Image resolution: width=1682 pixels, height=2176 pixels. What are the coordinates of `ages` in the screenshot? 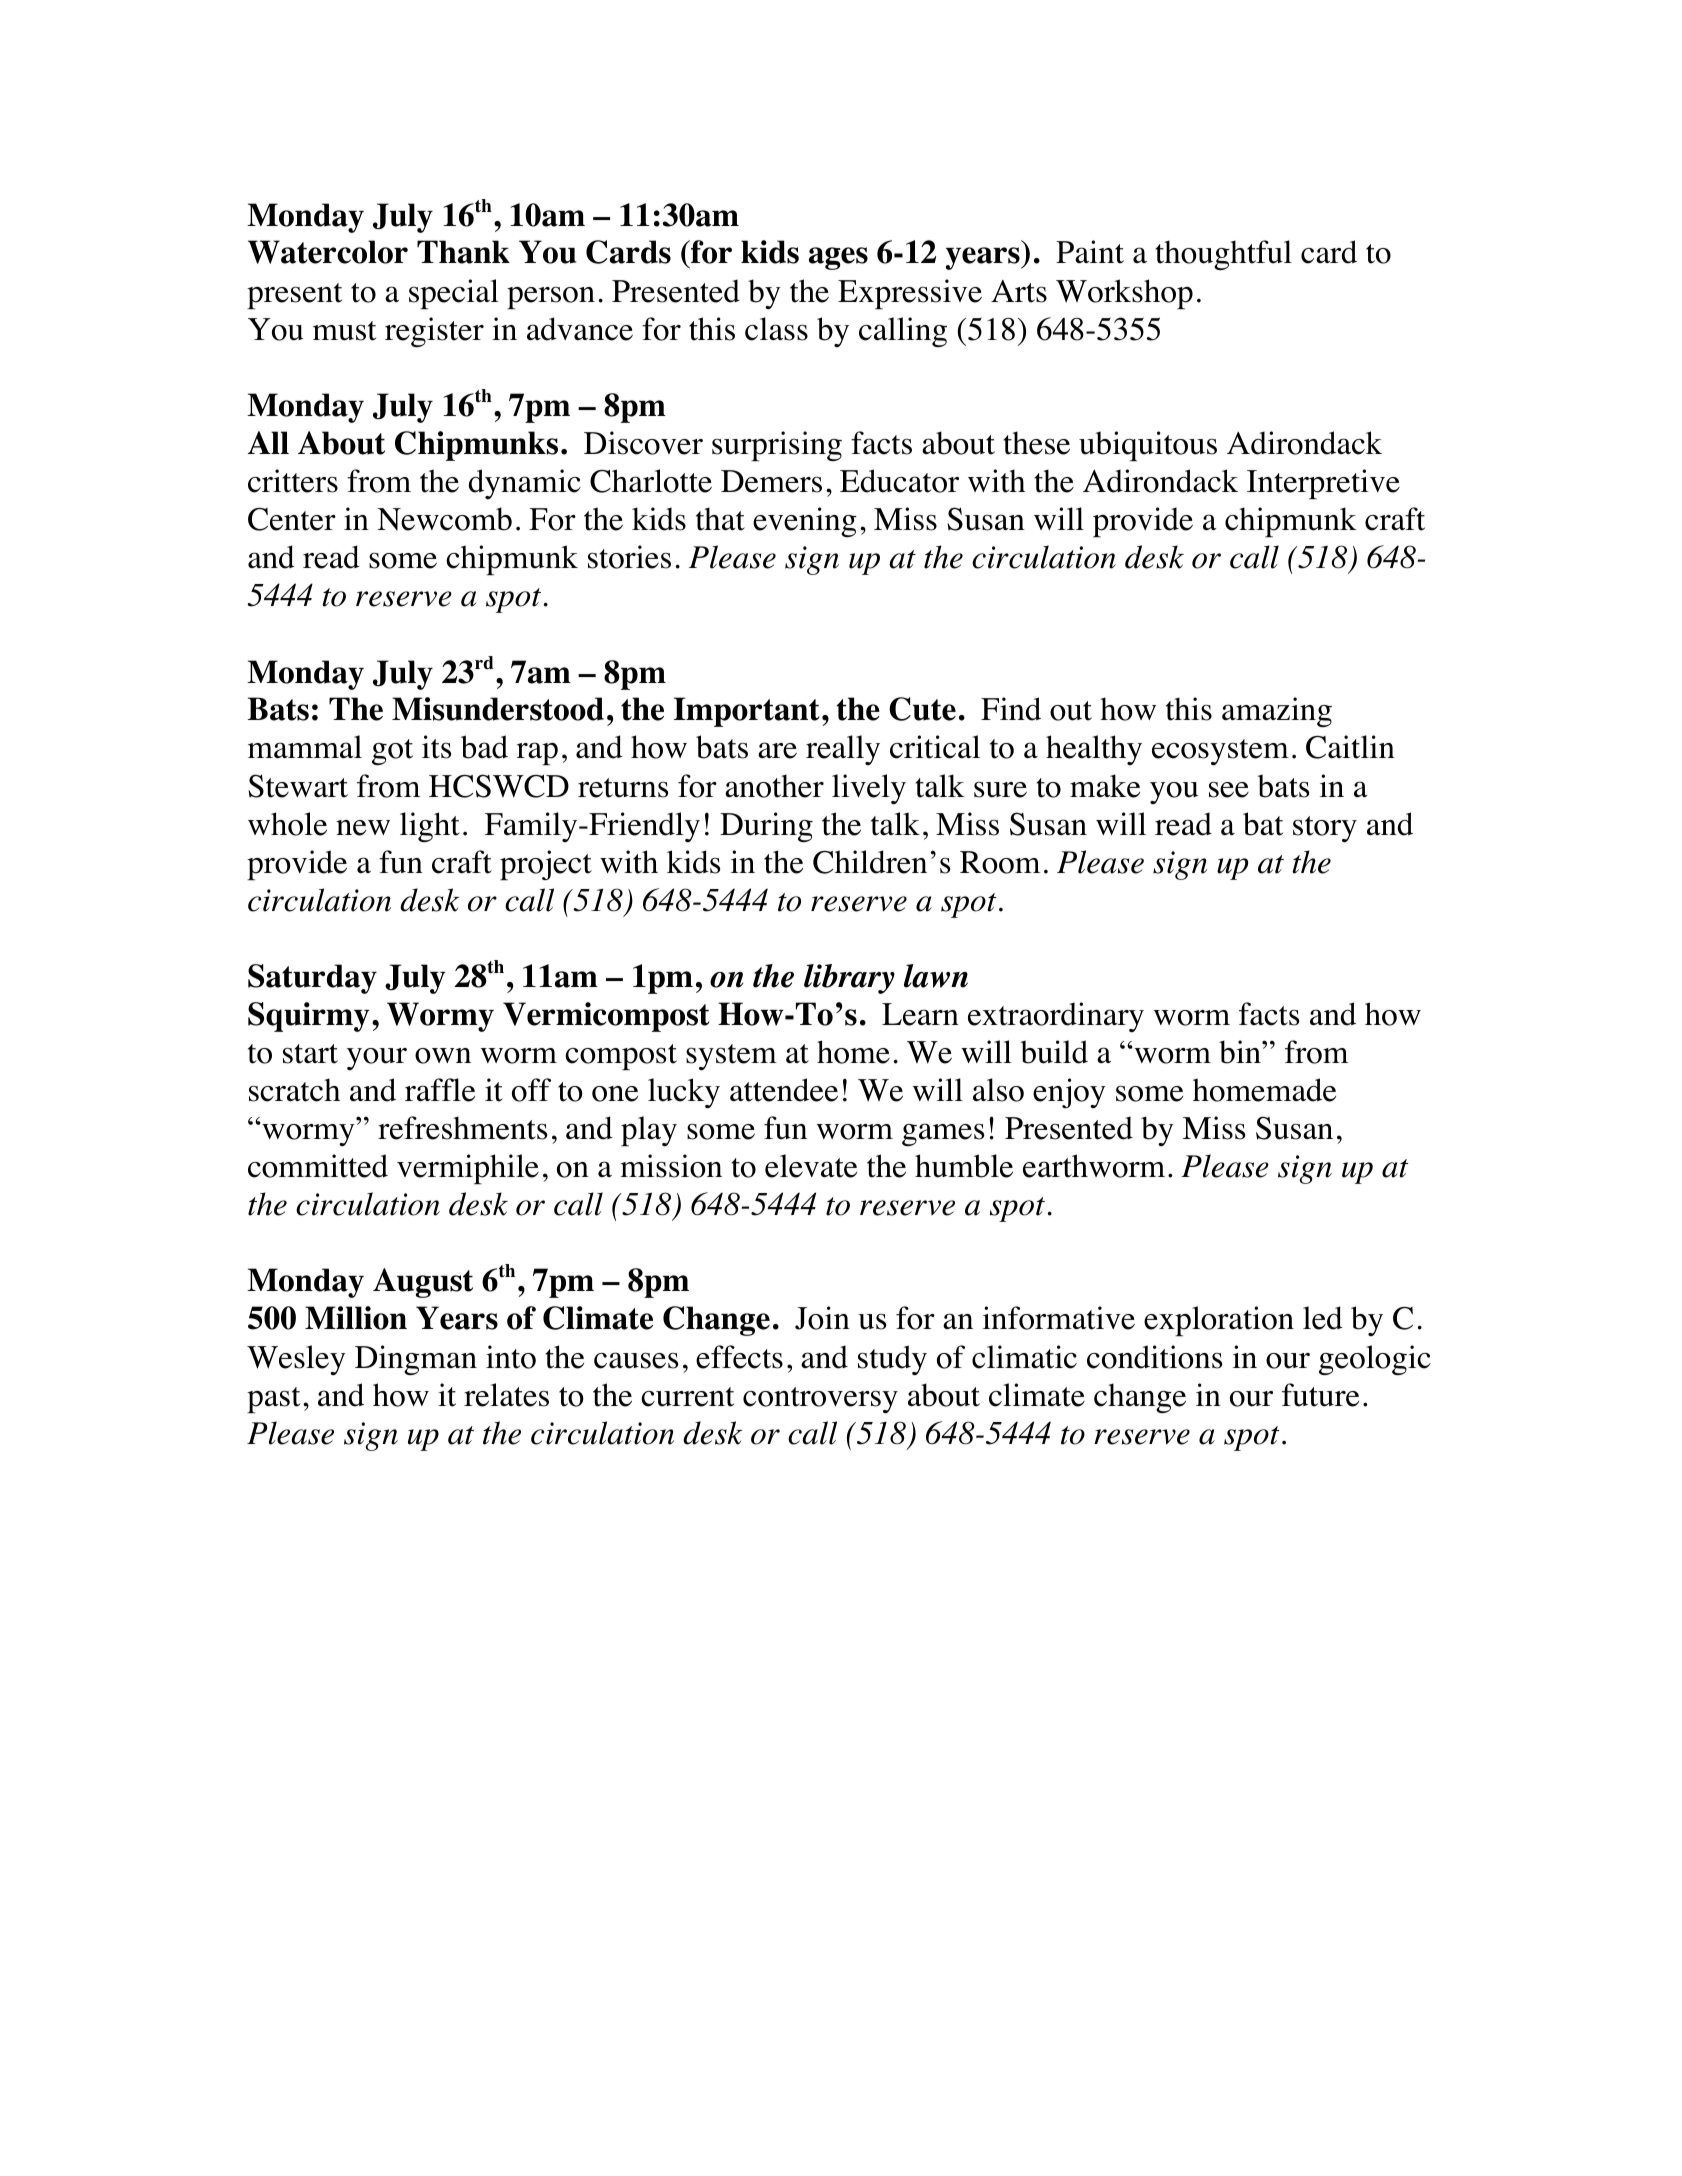 It's located at (838, 258).
